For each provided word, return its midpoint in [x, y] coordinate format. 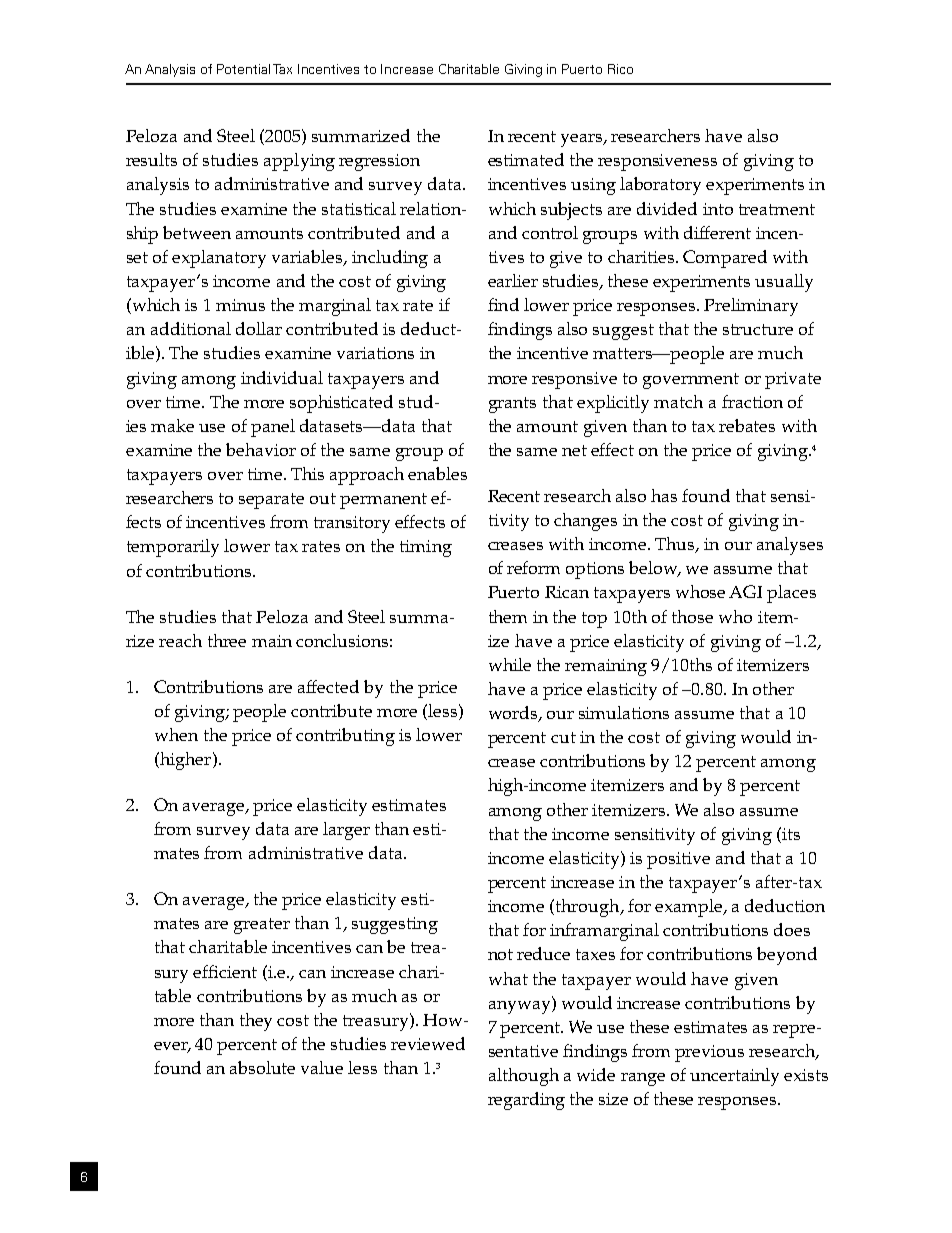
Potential [243, 69]
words [514, 714]
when [176, 734]
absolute [262, 1067]
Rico [620, 69]
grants [512, 405]
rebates [747, 425]
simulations [624, 712]
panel [273, 428]
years [583, 140]
